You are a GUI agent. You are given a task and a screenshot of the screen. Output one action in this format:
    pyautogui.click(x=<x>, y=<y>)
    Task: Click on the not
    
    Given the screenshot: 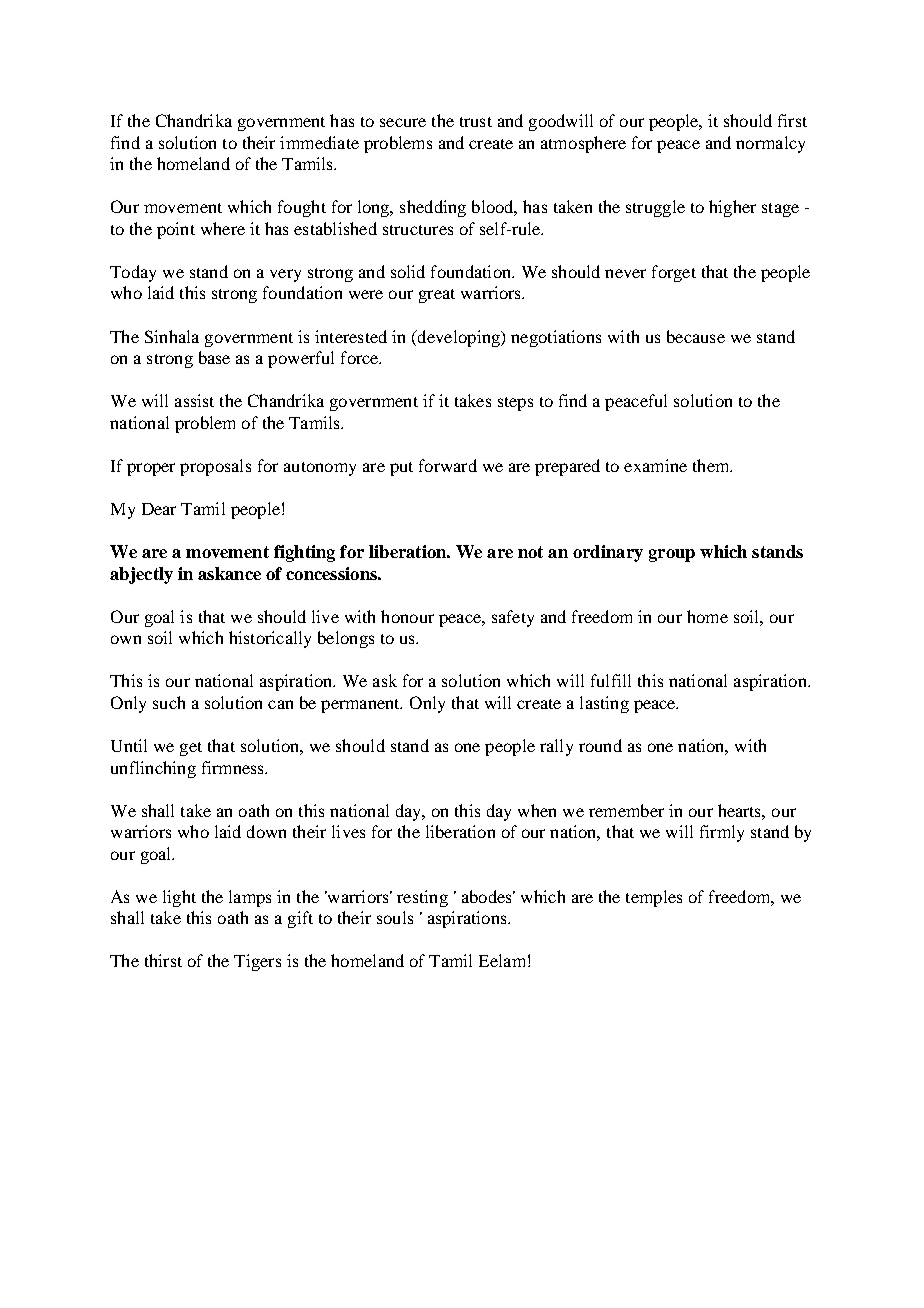 What is the action you would take?
    pyautogui.click(x=530, y=552)
